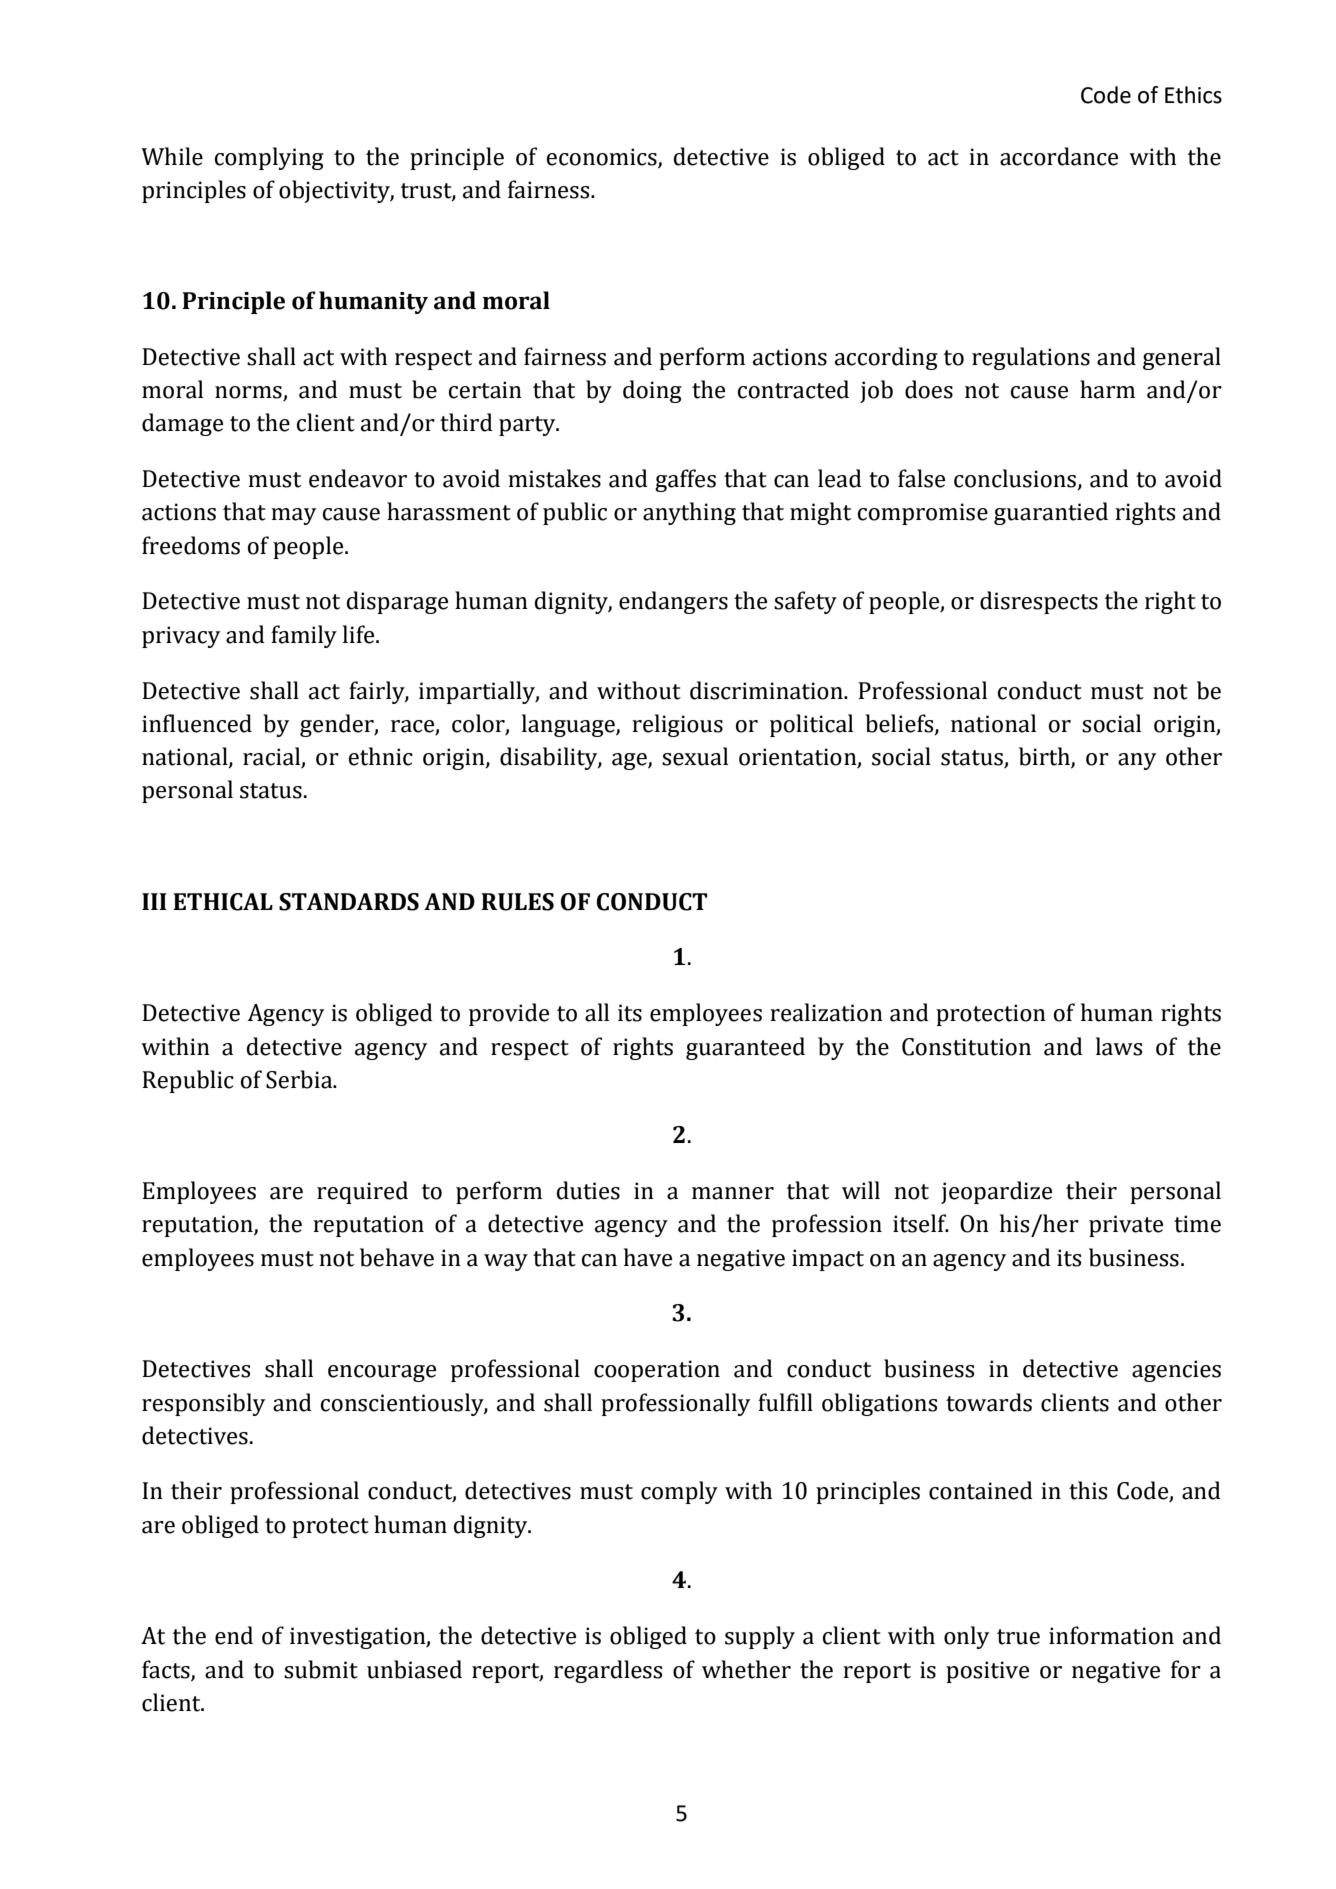  What do you see at coordinates (1059, 156) in the screenshot?
I see `accordance` at bounding box center [1059, 156].
